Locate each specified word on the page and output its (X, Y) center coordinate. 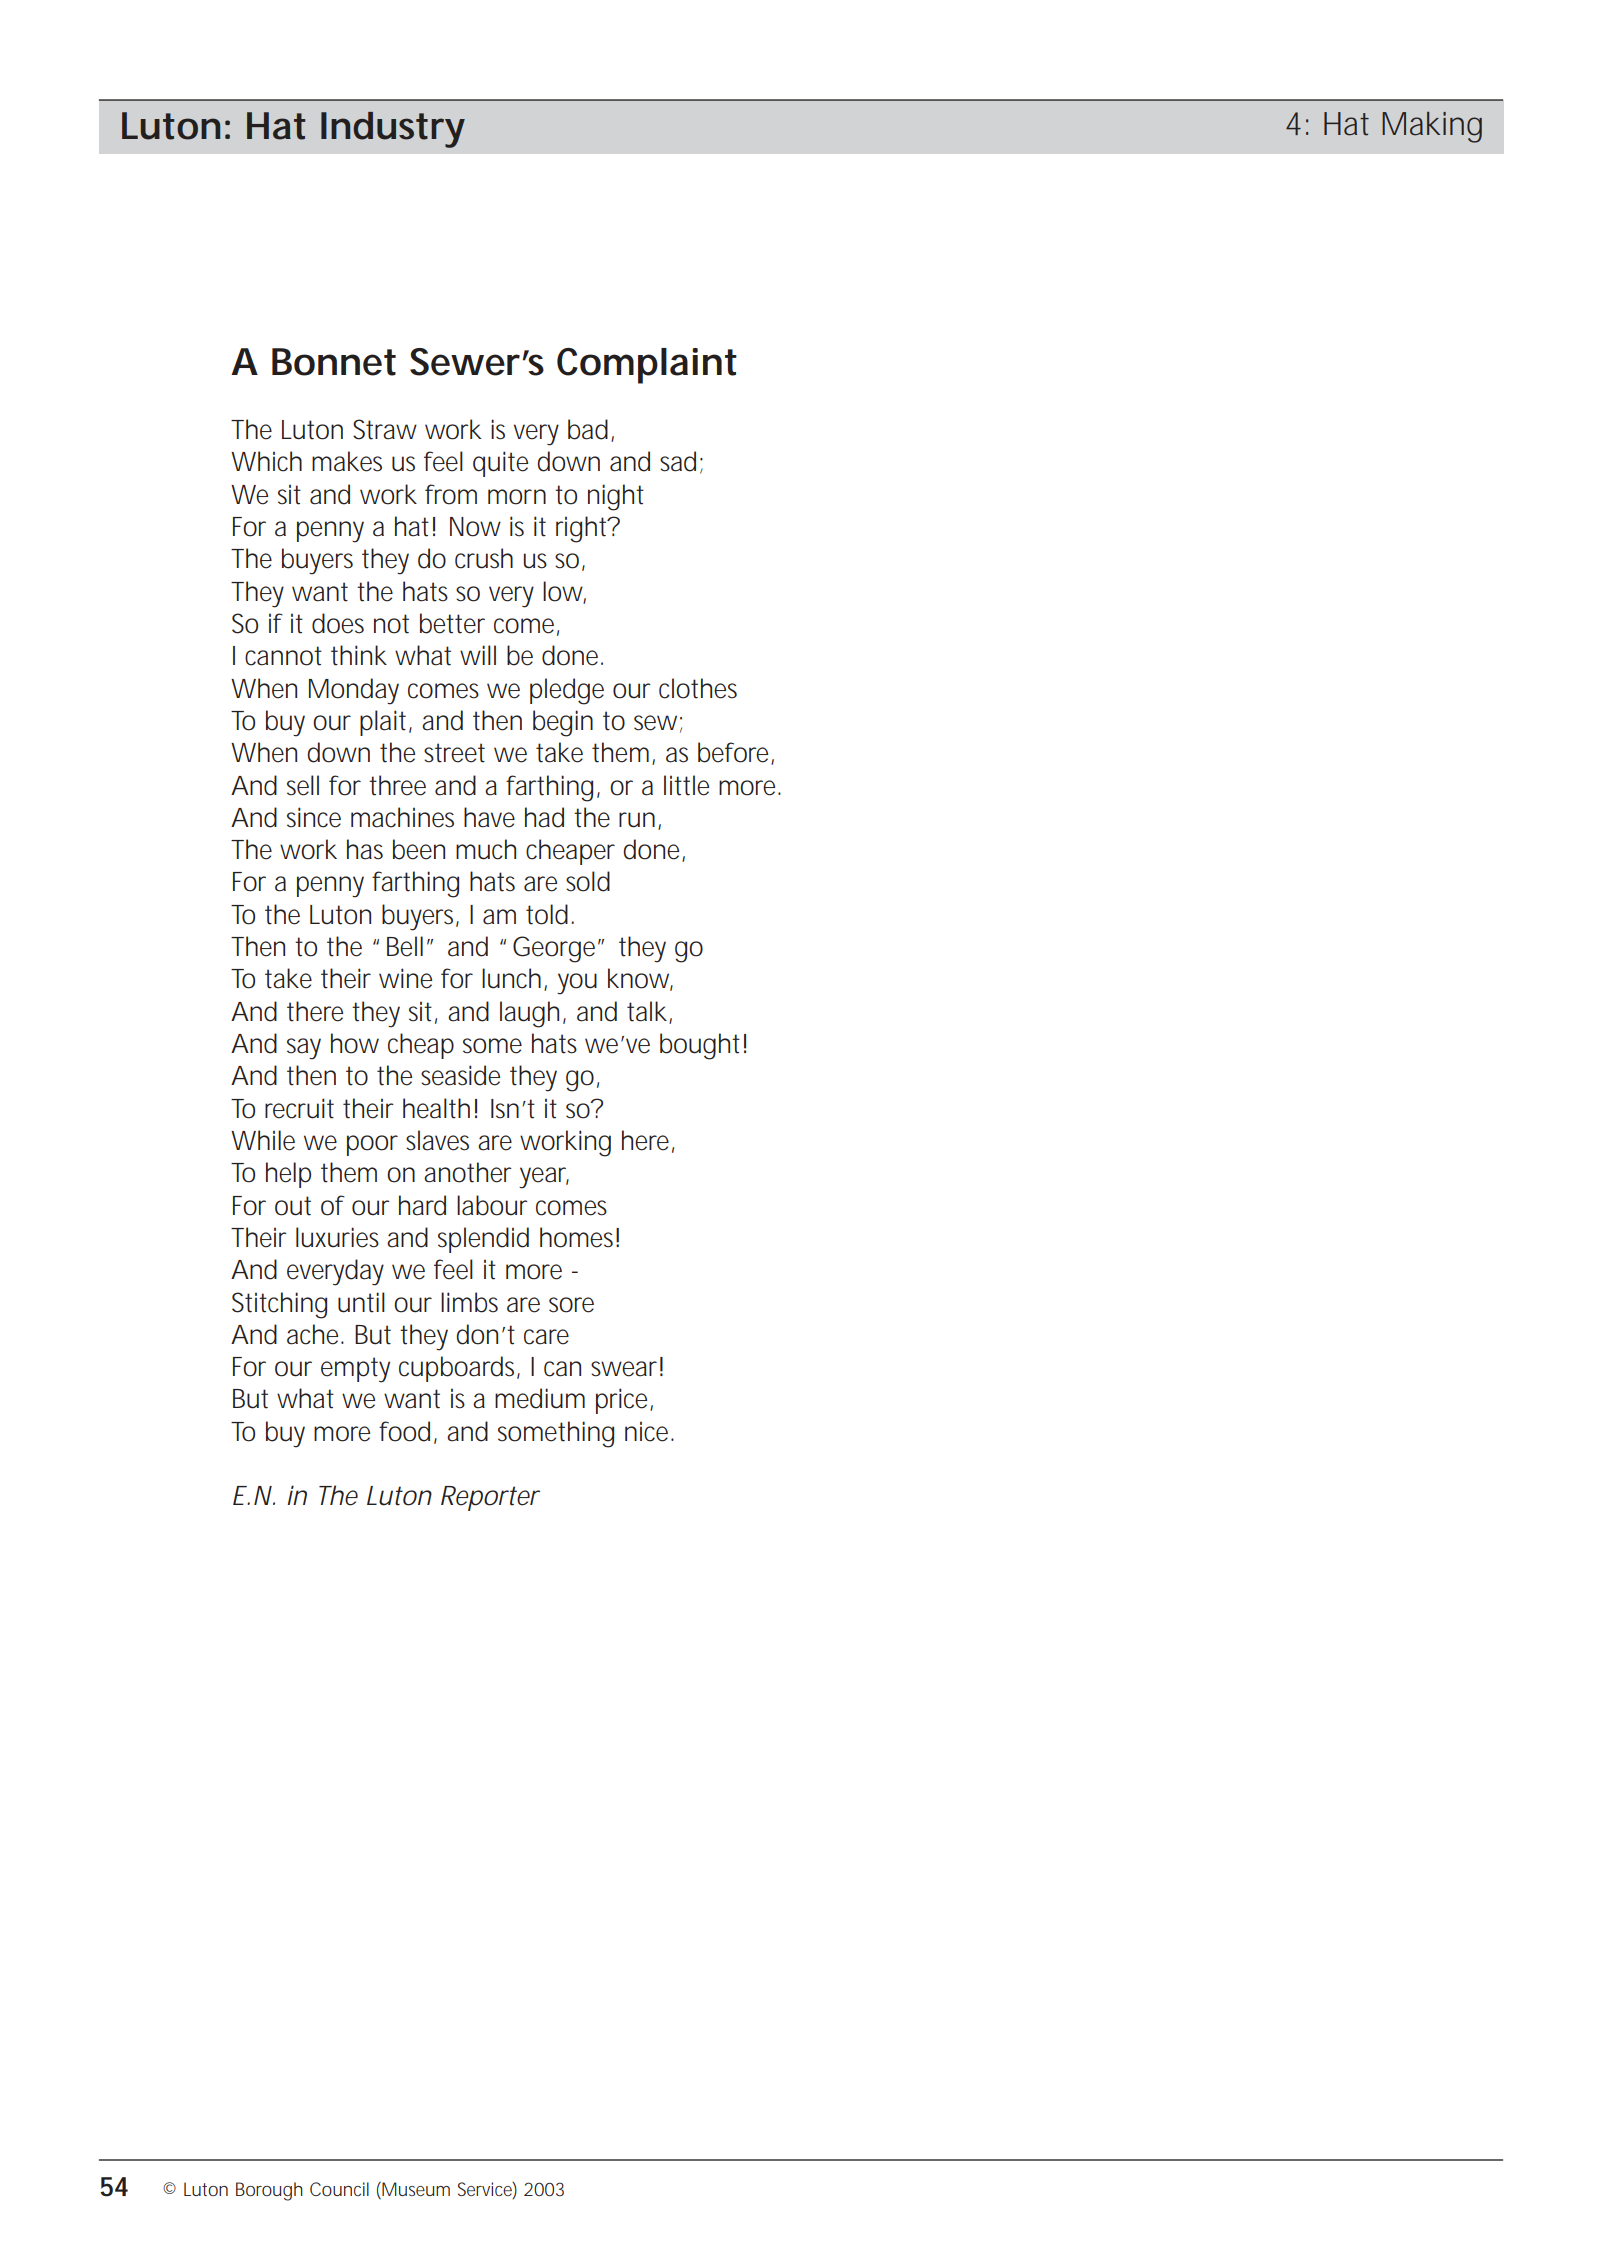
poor (372, 1145)
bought (700, 1046)
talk (647, 1011)
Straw (385, 429)
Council (339, 2189)
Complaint (647, 366)
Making (1432, 127)
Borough (269, 2191)
